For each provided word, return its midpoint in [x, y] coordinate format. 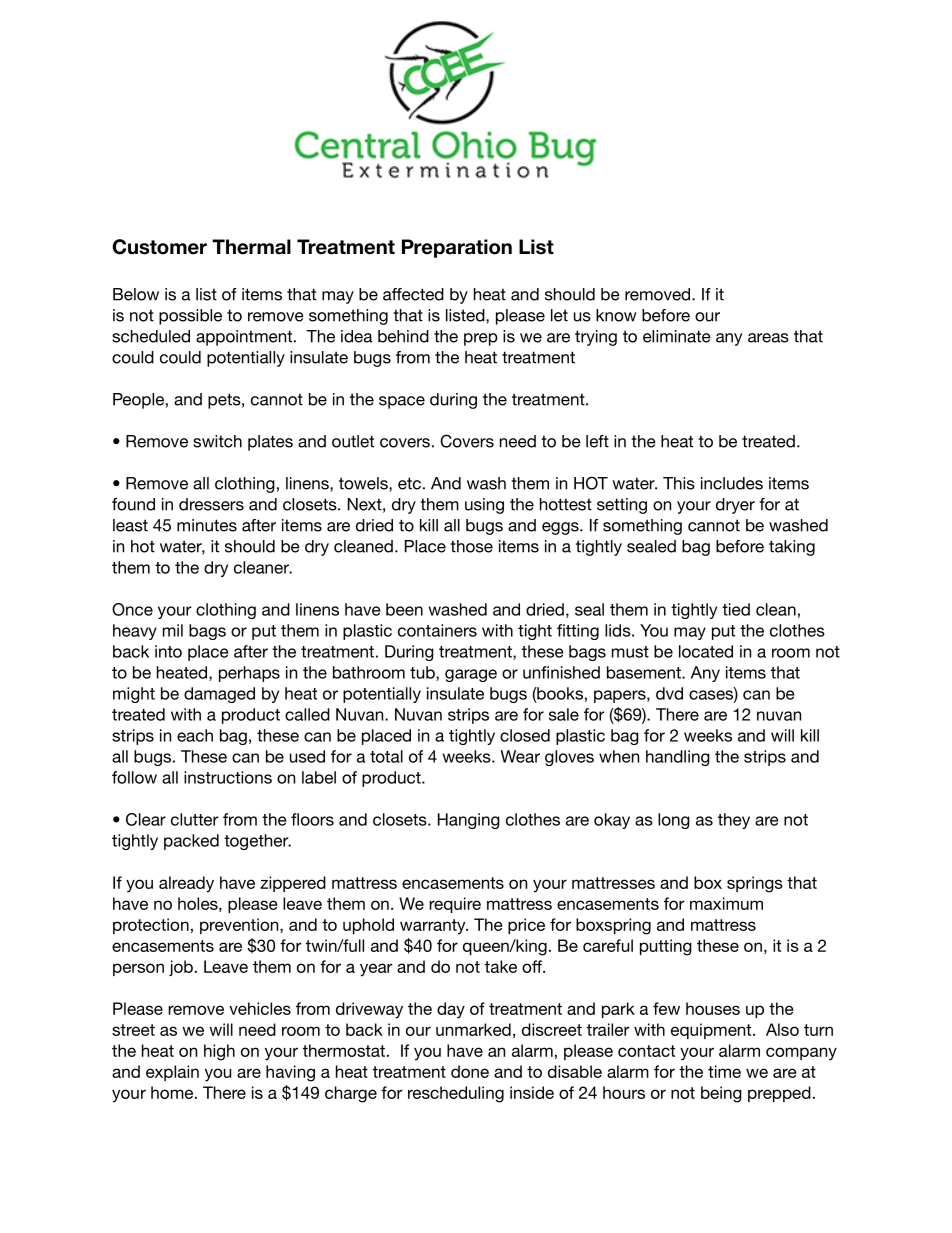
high [219, 1052]
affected [413, 294]
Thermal [251, 247]
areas [768, 338]
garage [471, 675]
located [706, 651]
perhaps [249, 674]
